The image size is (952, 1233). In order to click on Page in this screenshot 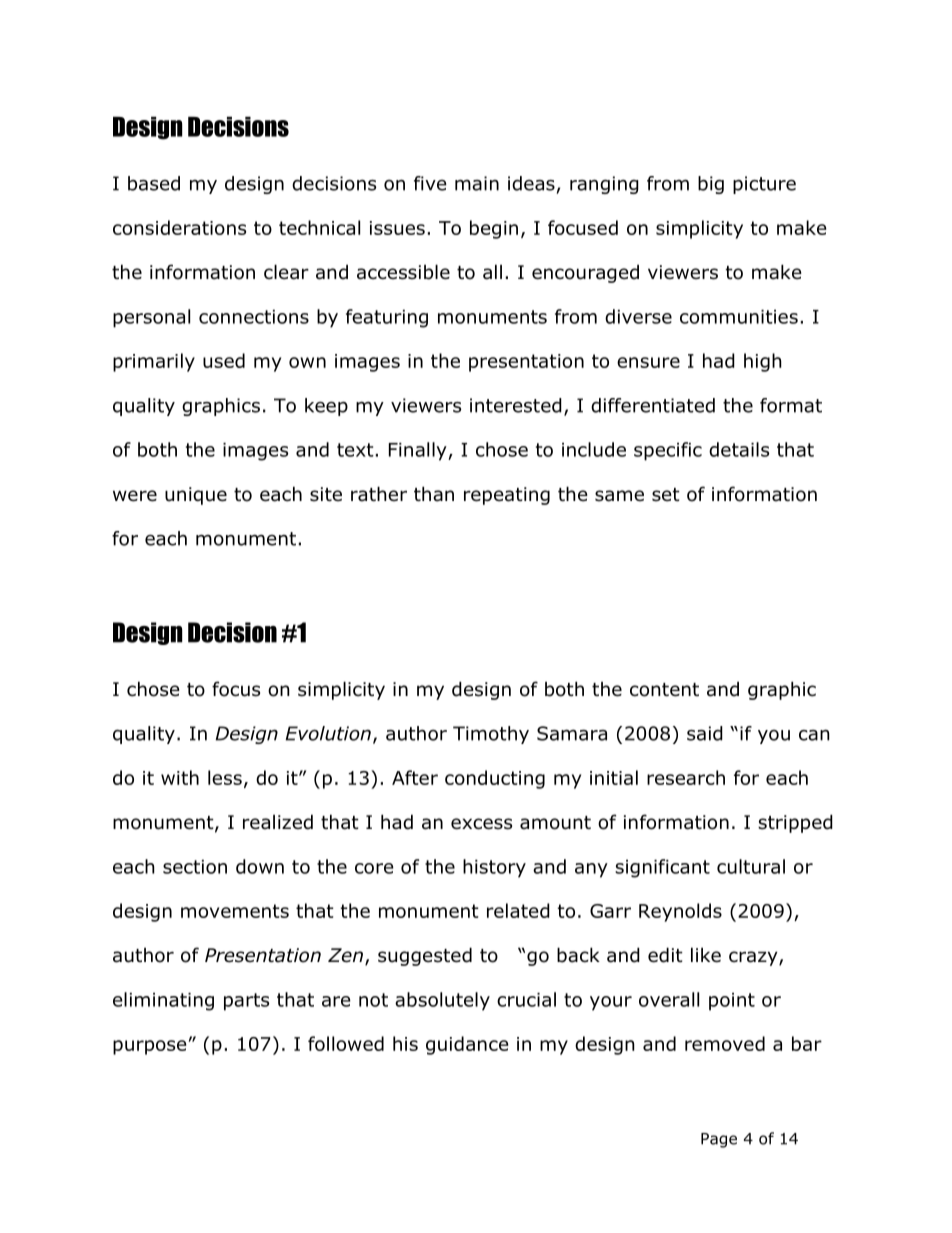, I will do `click(719, 1140)`.
